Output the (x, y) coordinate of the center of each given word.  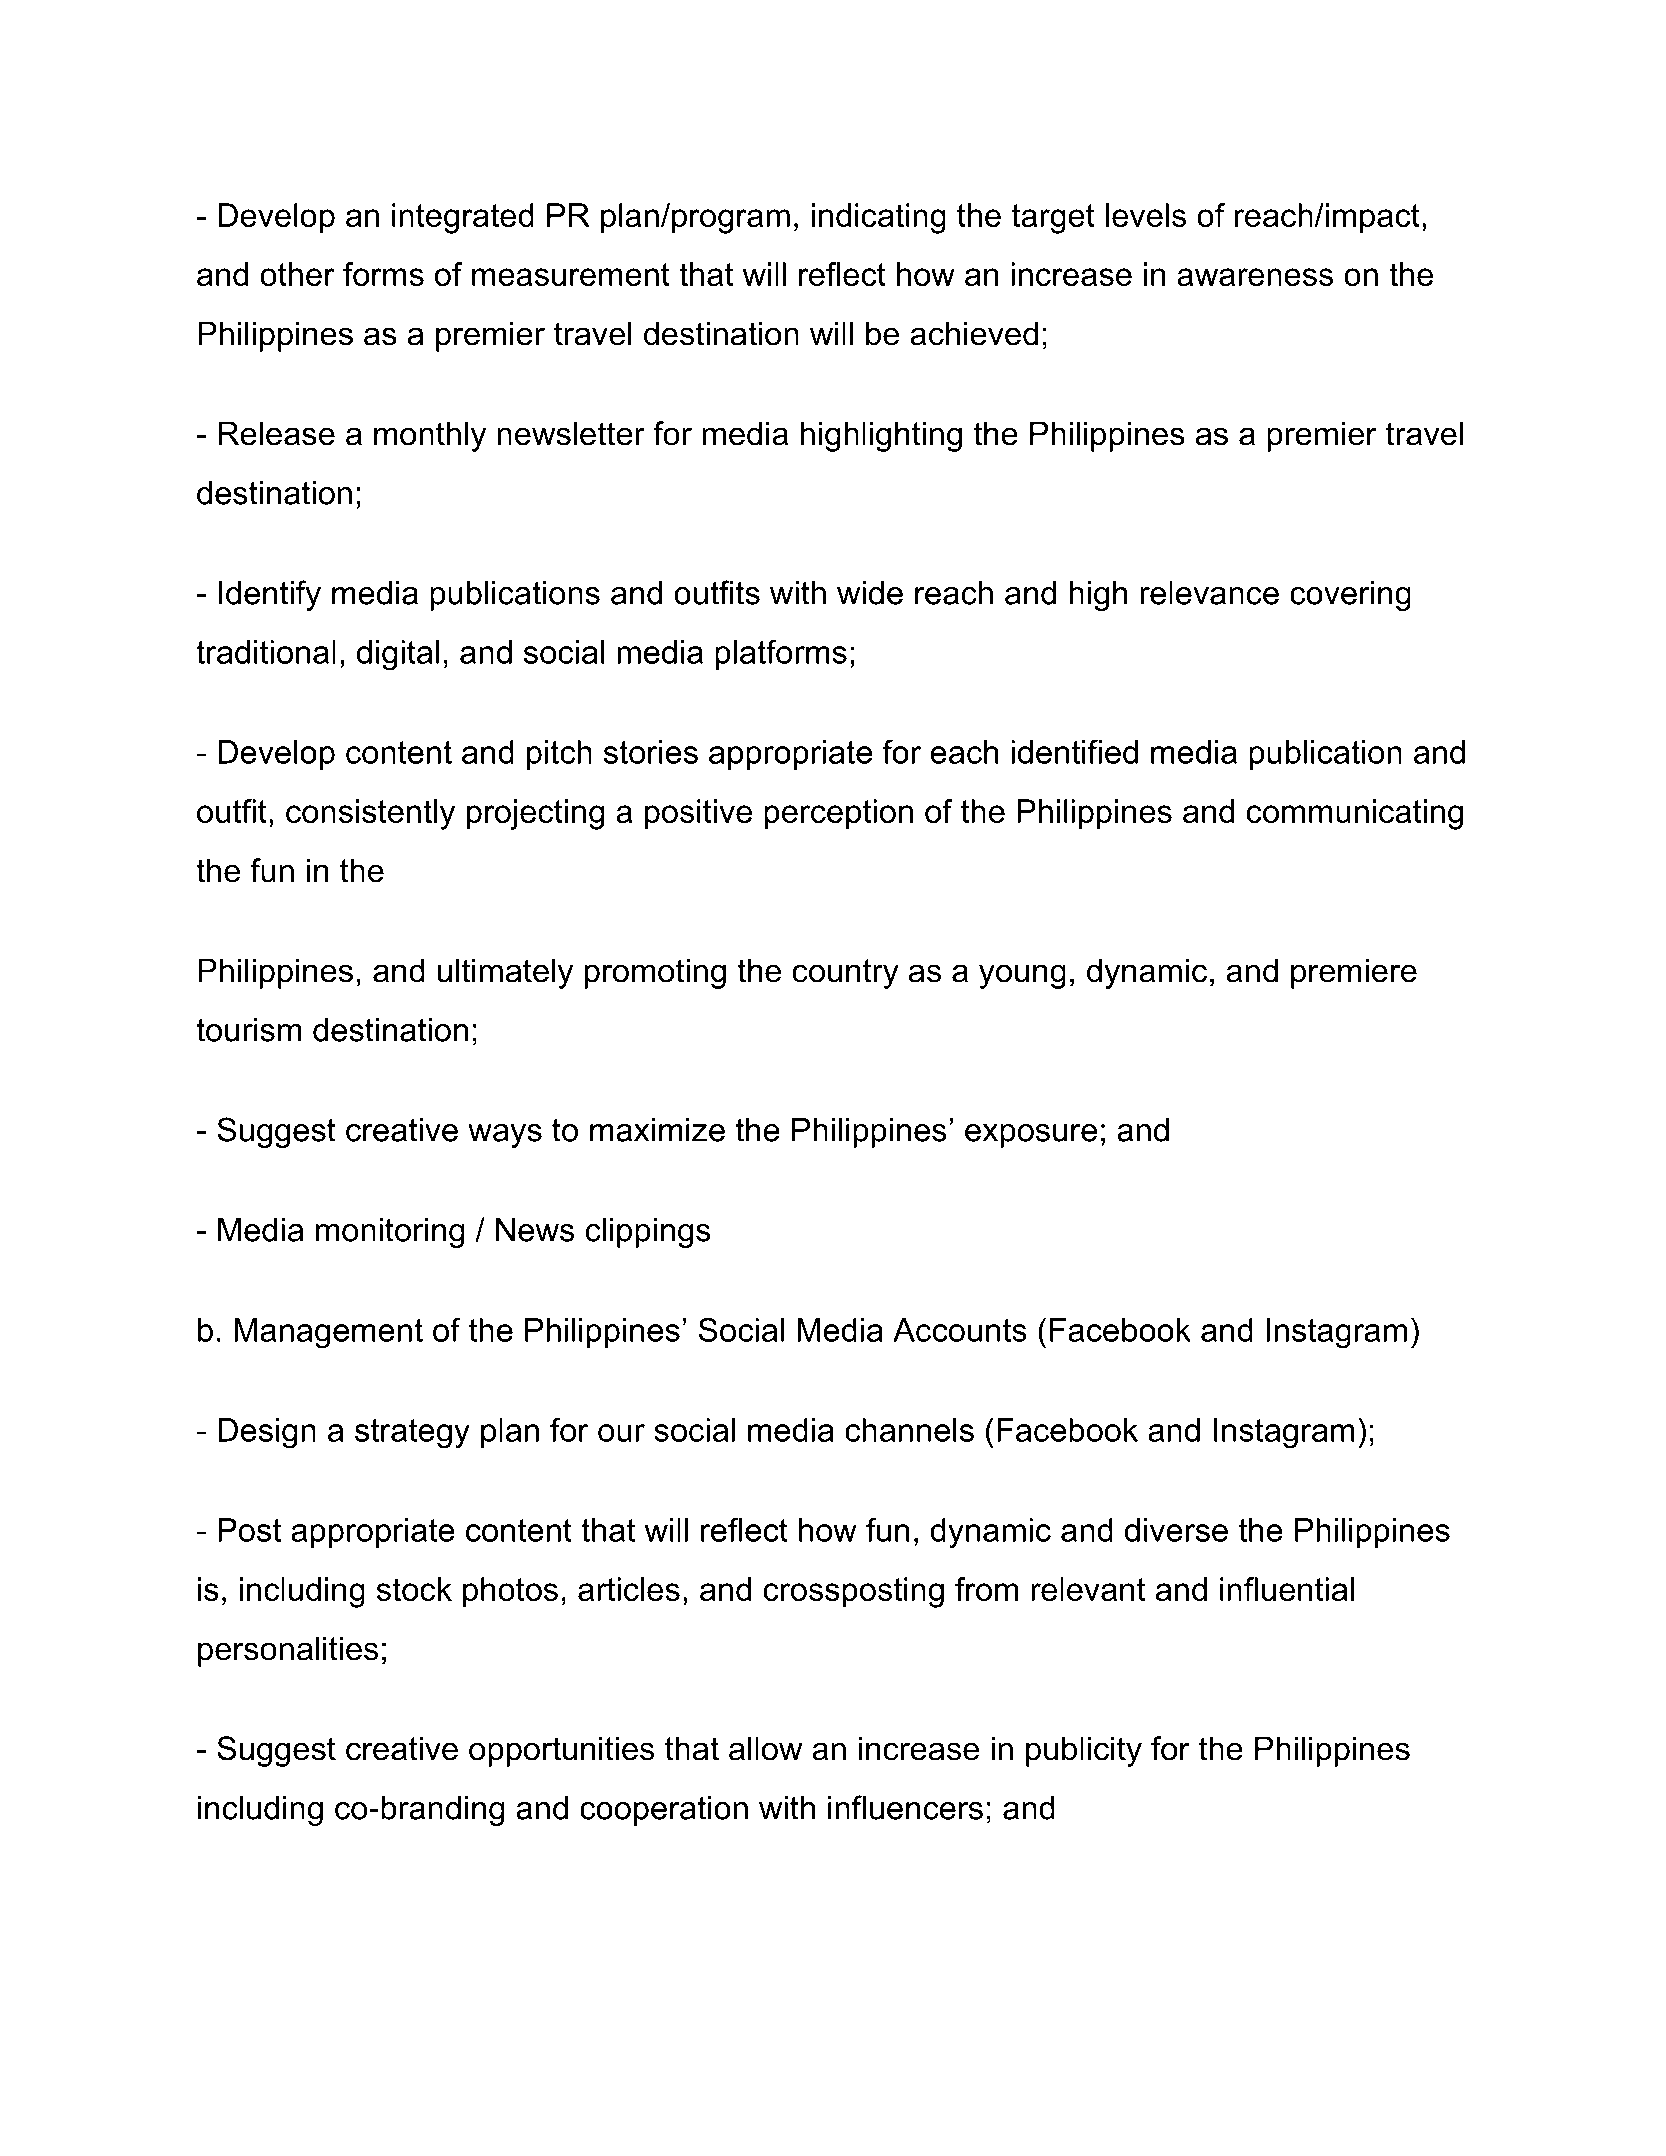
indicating (879, 218)
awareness (1255, 277)
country (845, 974)
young (1022, 976)
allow (765, 1748)
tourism (248, 1030)
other (297, 274)
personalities (288, 1651)
